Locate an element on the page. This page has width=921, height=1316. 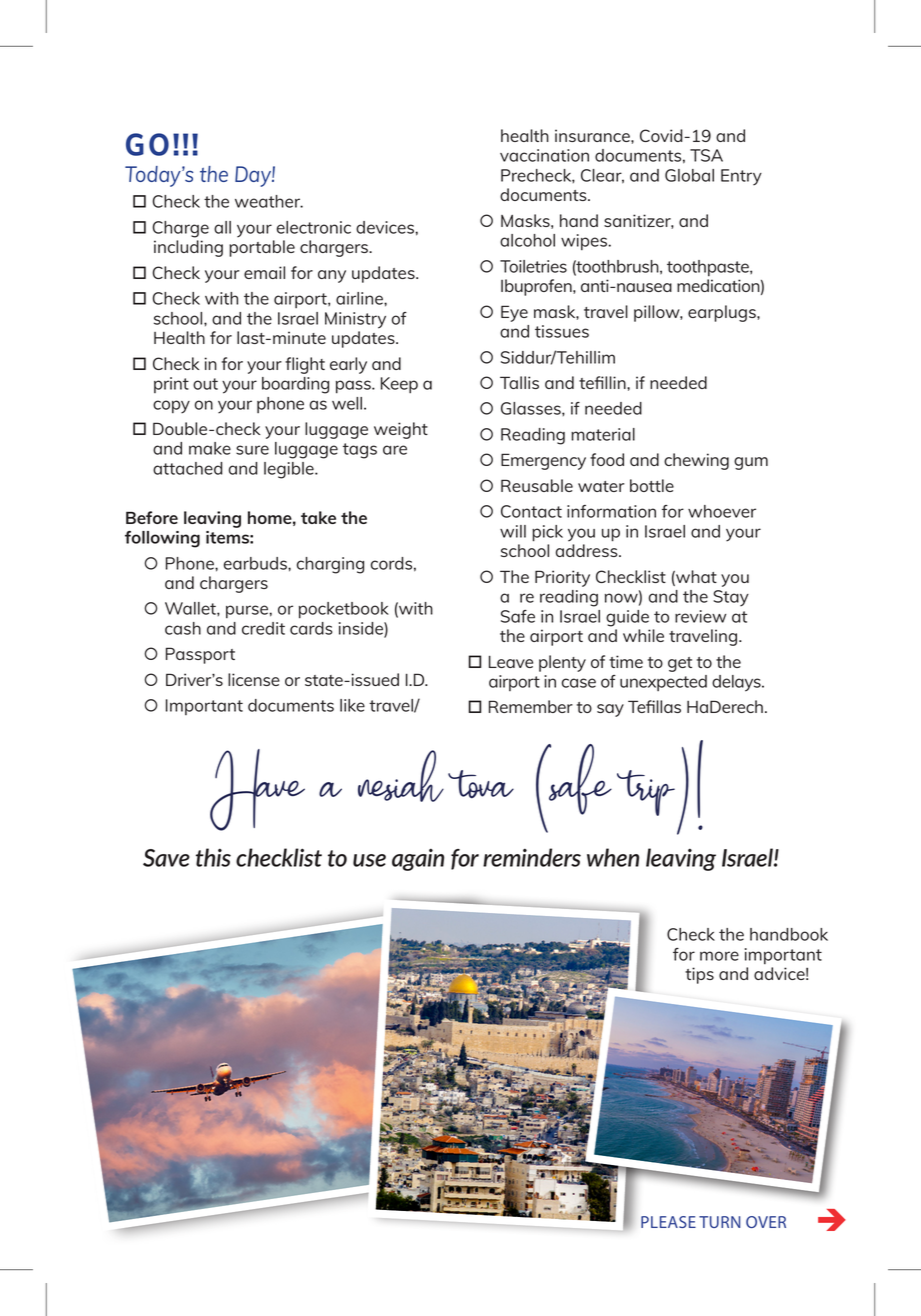
Global is located at coordinates (689, 175).
